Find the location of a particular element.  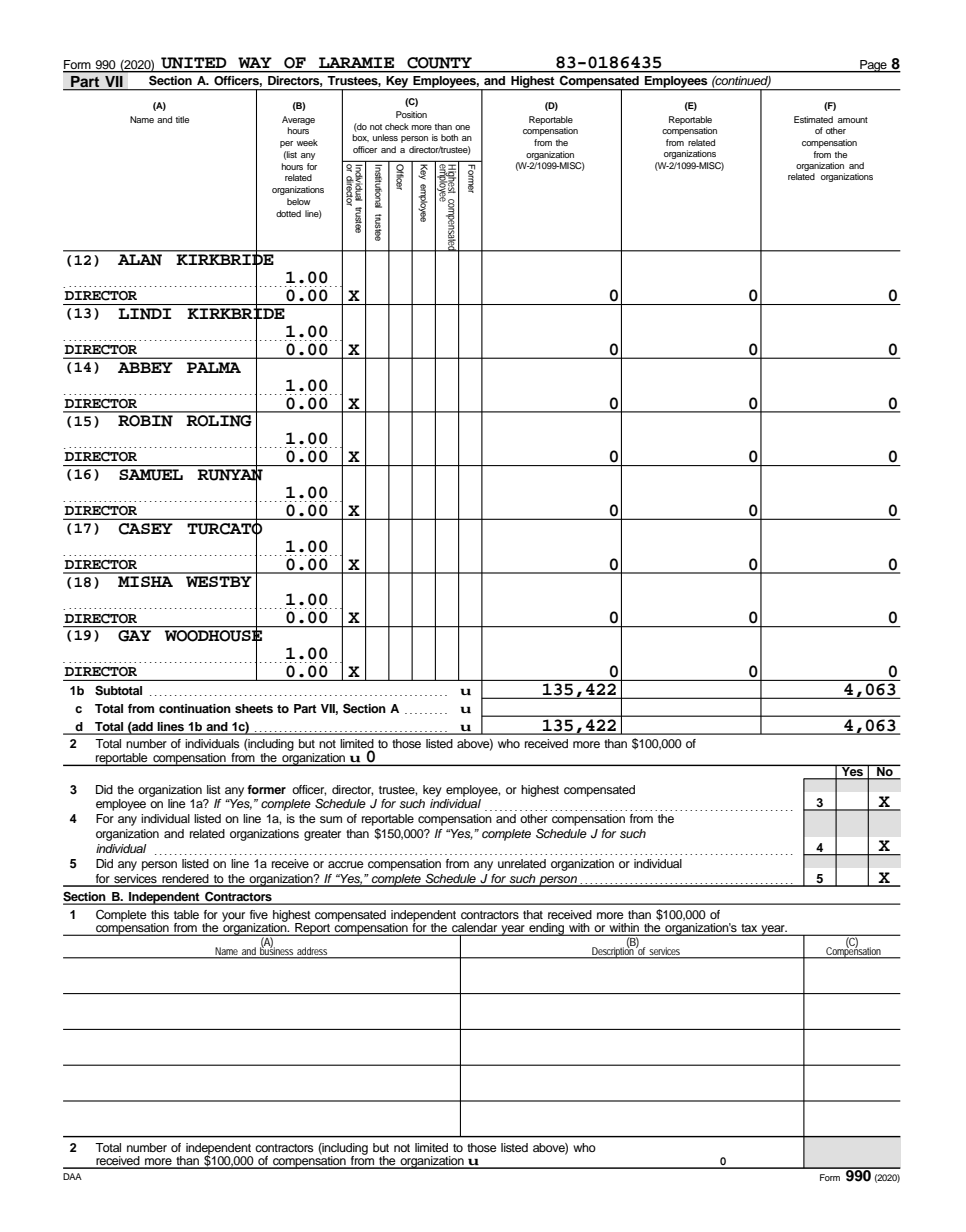

GAY is located at coordinates (134, 636).
